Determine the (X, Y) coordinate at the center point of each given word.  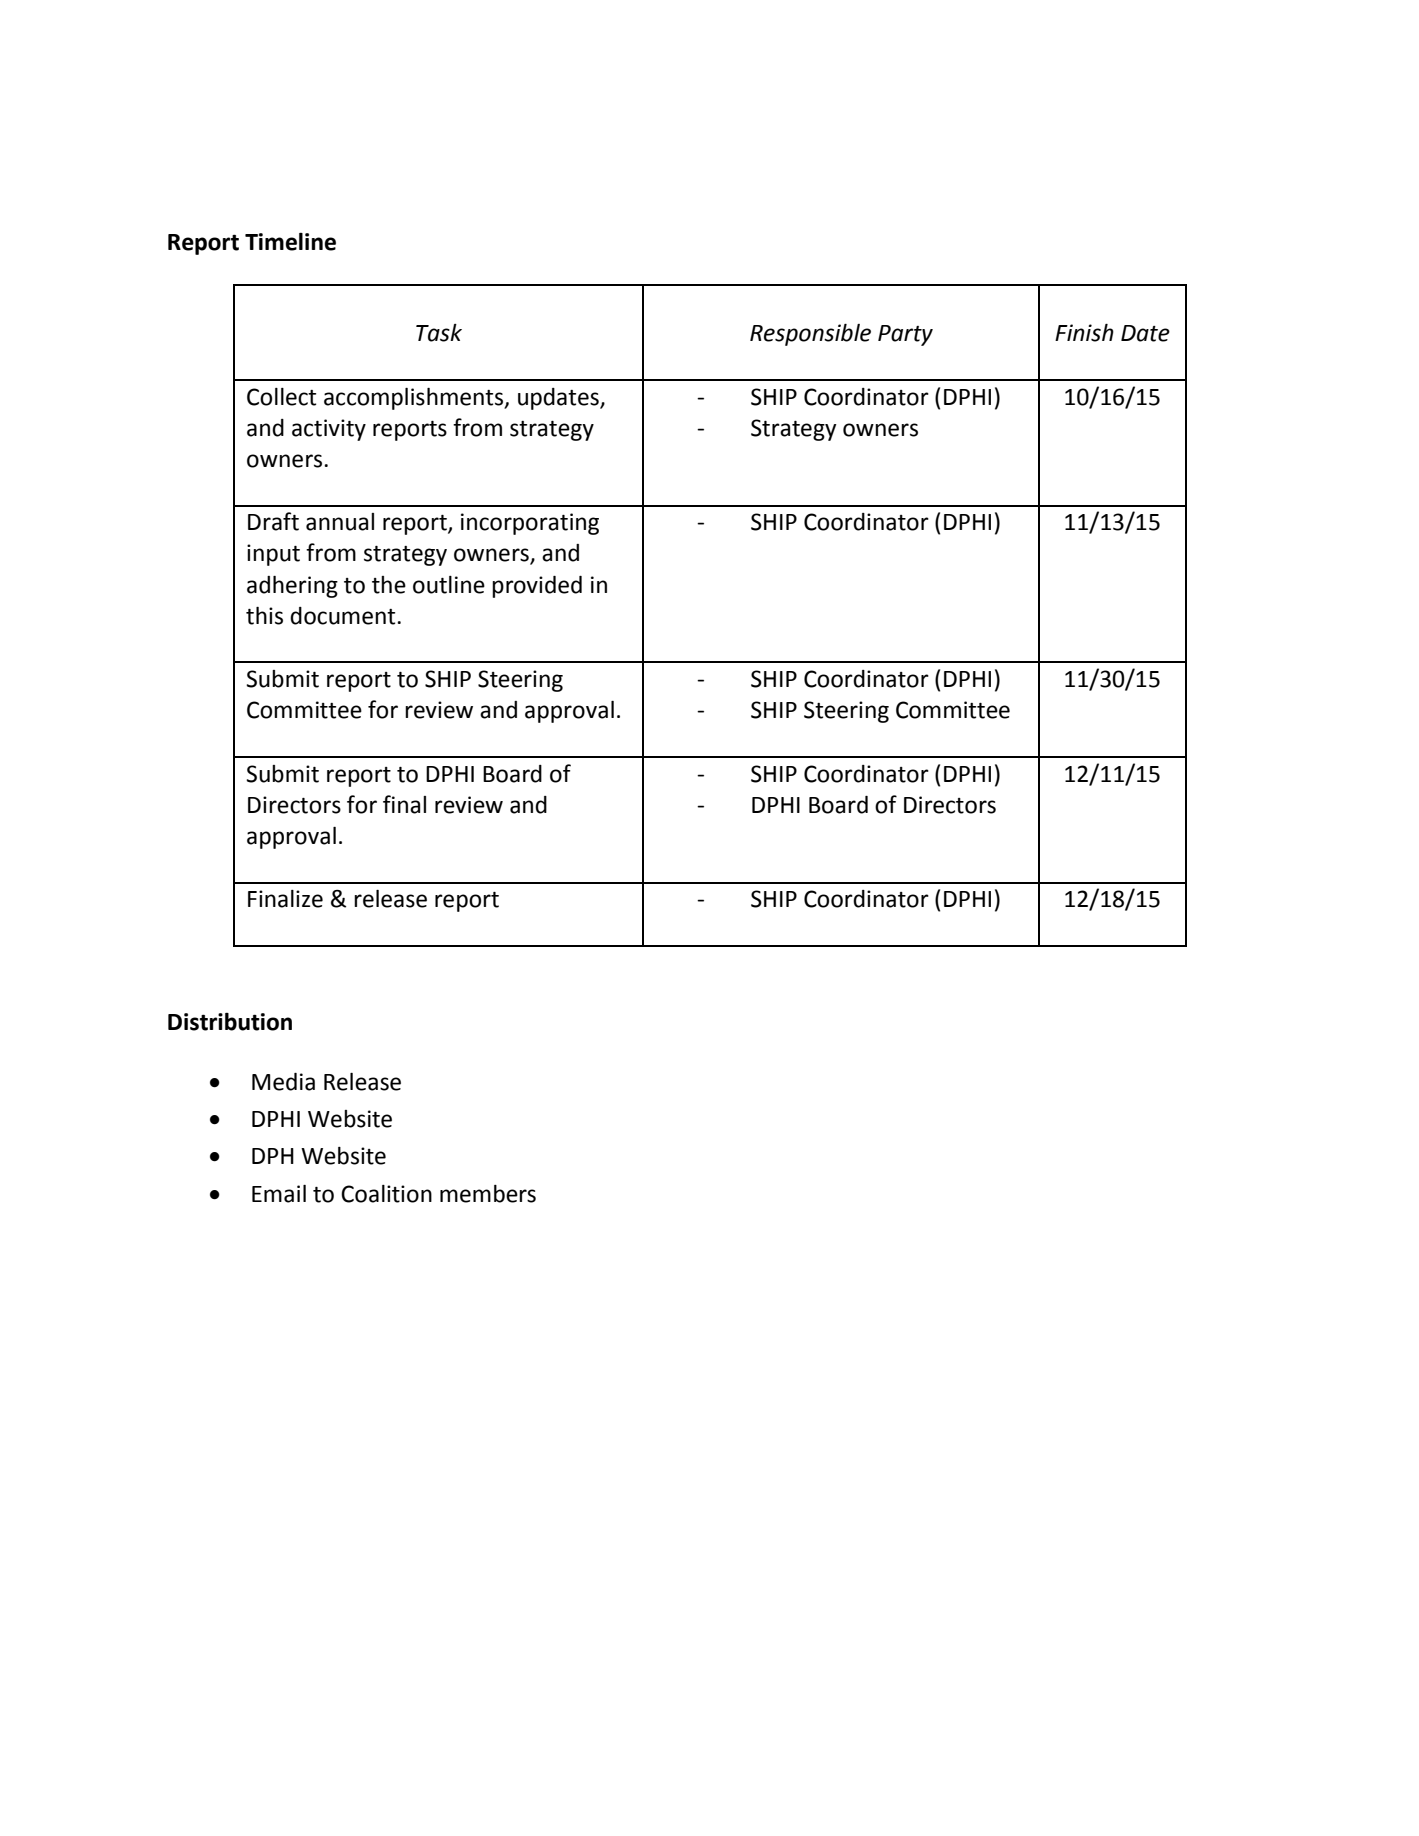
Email (279, 1194)
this (264, 616)
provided (537, 587)
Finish (1084, 333)
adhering (292, 587)
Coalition (386, 1194)
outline (449, 585)
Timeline (290, 241)
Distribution (230, 1021)
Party (905, 335)
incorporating (530, 524)
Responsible (810, 335)
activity (329, 430)
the (389, 585)
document (344, 616)
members (488, 1194)
